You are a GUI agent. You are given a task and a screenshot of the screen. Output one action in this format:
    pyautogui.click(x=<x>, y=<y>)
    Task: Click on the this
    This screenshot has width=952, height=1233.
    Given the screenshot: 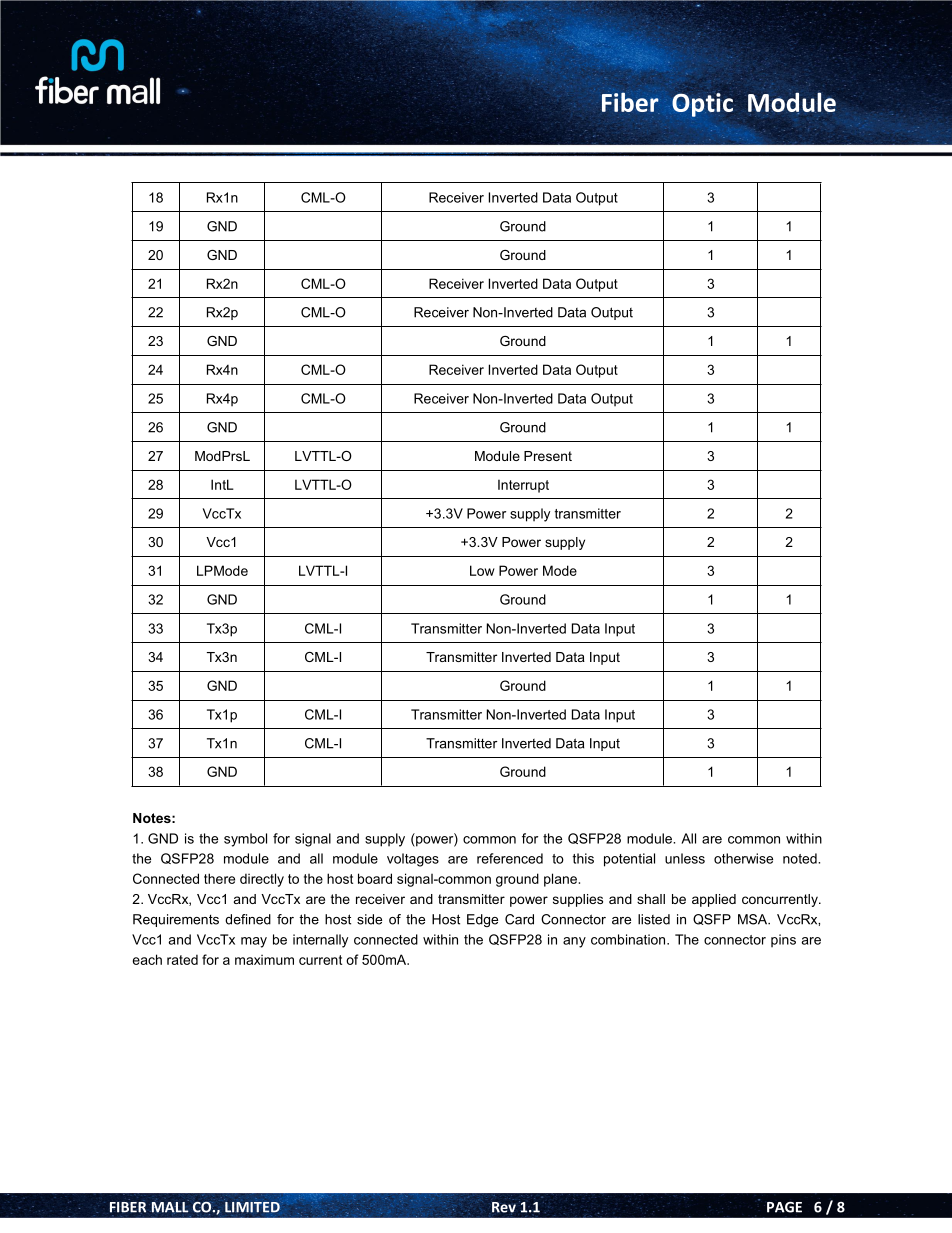 What is the action you would take?
    pyautogui.click(x=583, y=858)
